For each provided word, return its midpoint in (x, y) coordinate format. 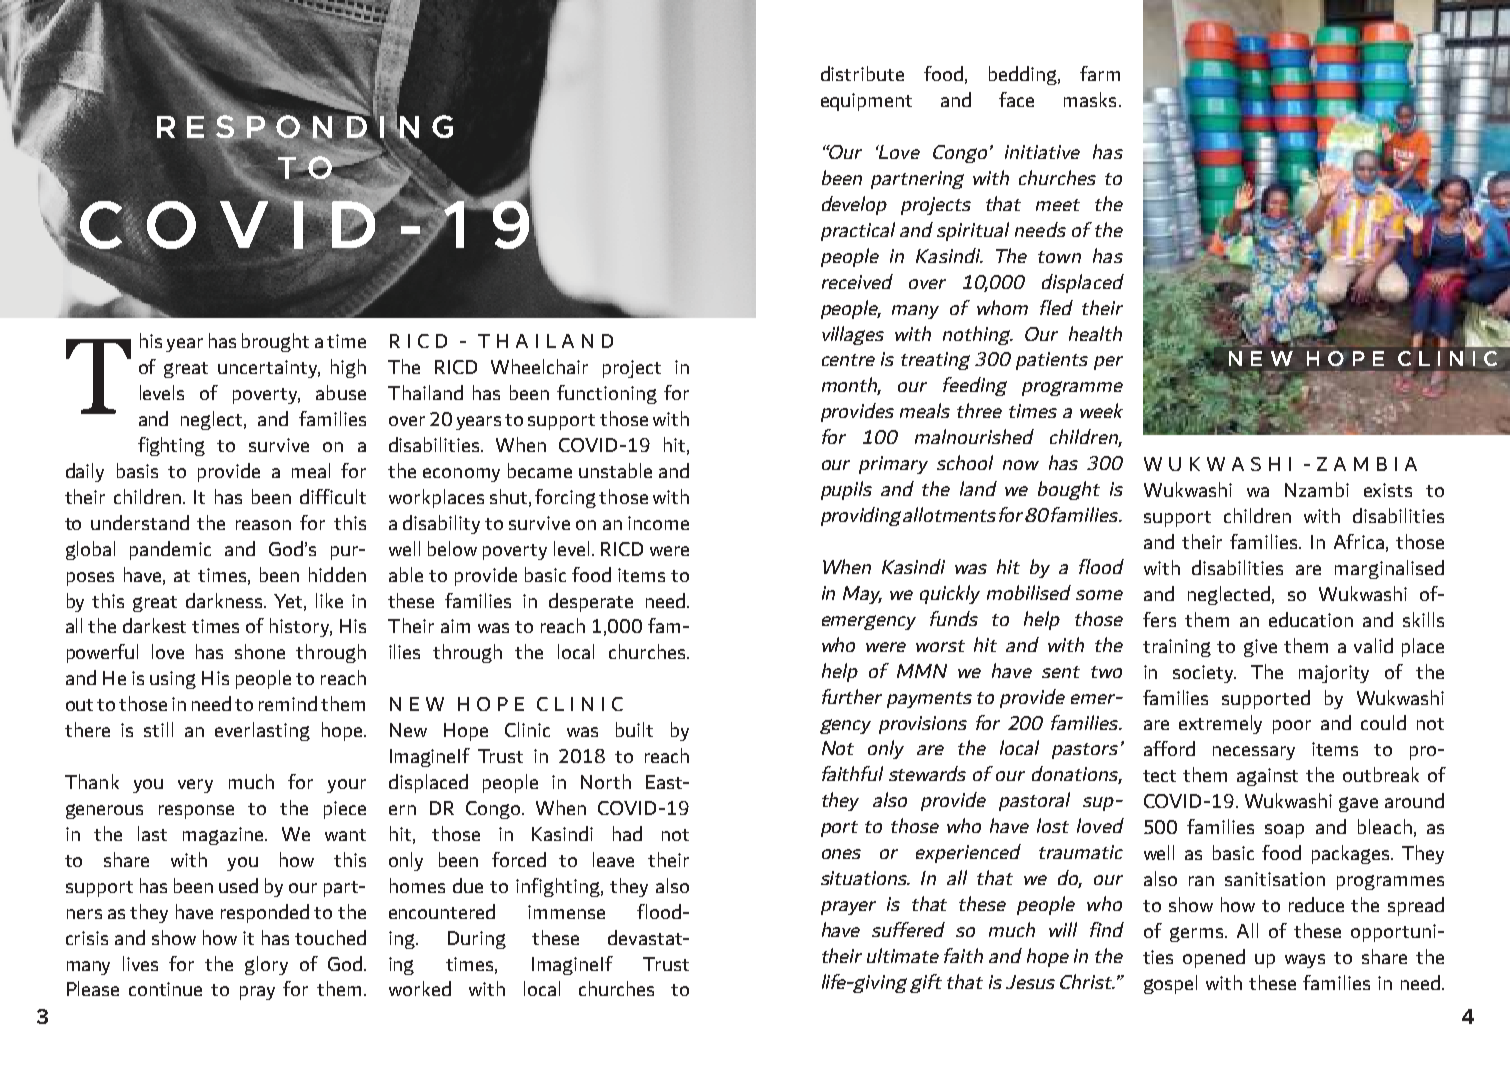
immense (566, 912)
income (658, 523)
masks (1090, 99)
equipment (866, 102)
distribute (862, 73)
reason (263, 525)
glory (266, 965)
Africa (1359, 541)
